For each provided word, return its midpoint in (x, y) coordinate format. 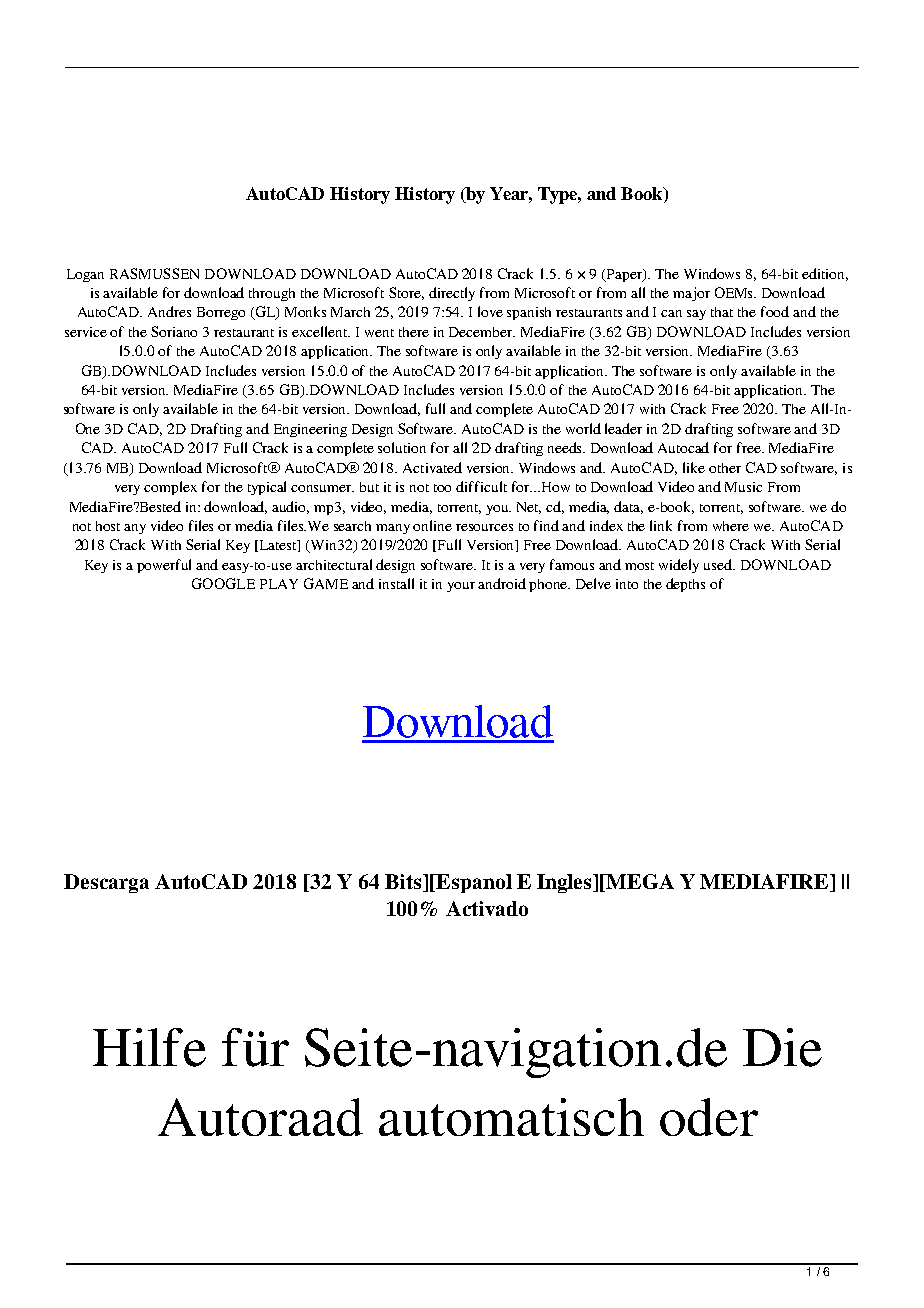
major (691, 294)
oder (709, 1117)
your (461, 587)
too (442, 488)
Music (743, 487)
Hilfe (149, 1047)
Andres (169, 311)
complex (170, 488)
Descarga (106, 883)
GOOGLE (223, 583)
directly (452, 294)
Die (782, 1047)
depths (685, 585)
